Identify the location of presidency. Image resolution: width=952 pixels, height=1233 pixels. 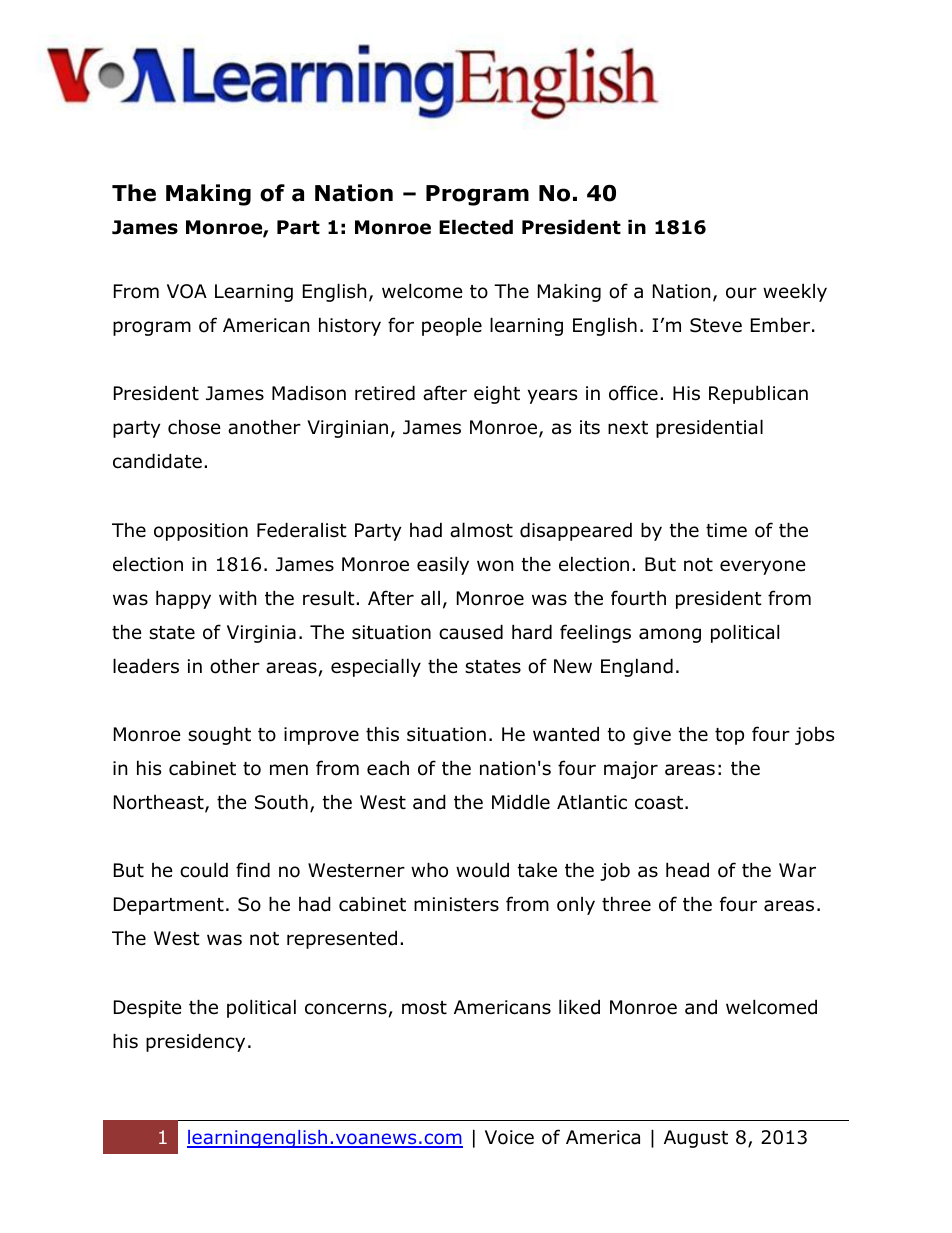
(195, 1042).
